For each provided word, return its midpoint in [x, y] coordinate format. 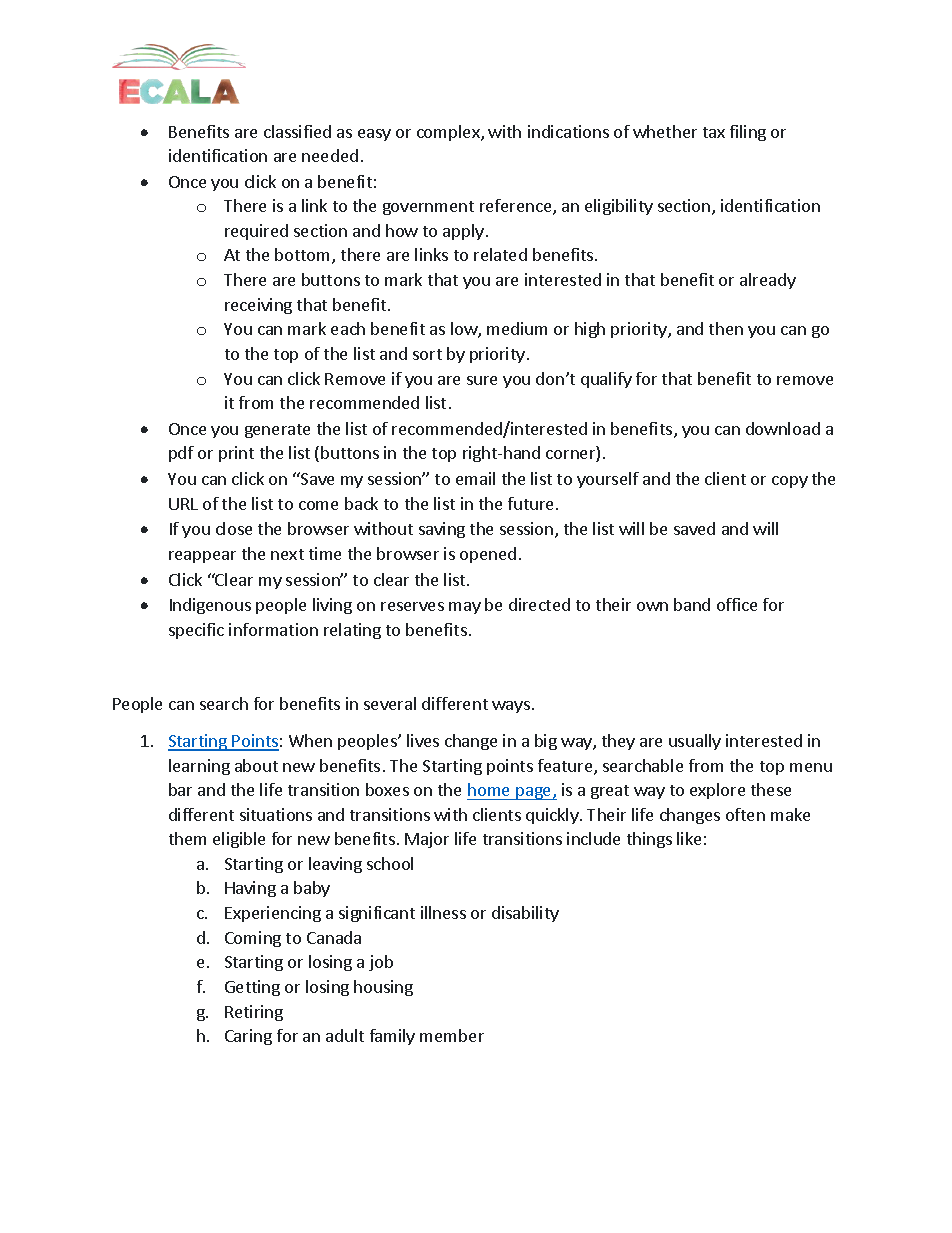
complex [449, 133]
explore [717, 791]
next [287, 554]
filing [748, 133]
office [737, 604]
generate [277, 431]
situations [276, 814]
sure [482, 380]
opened [488, 555]
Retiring [254, 1013]
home [488, 789]
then [726, 328]
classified [297, 131]
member [452, 1035]
